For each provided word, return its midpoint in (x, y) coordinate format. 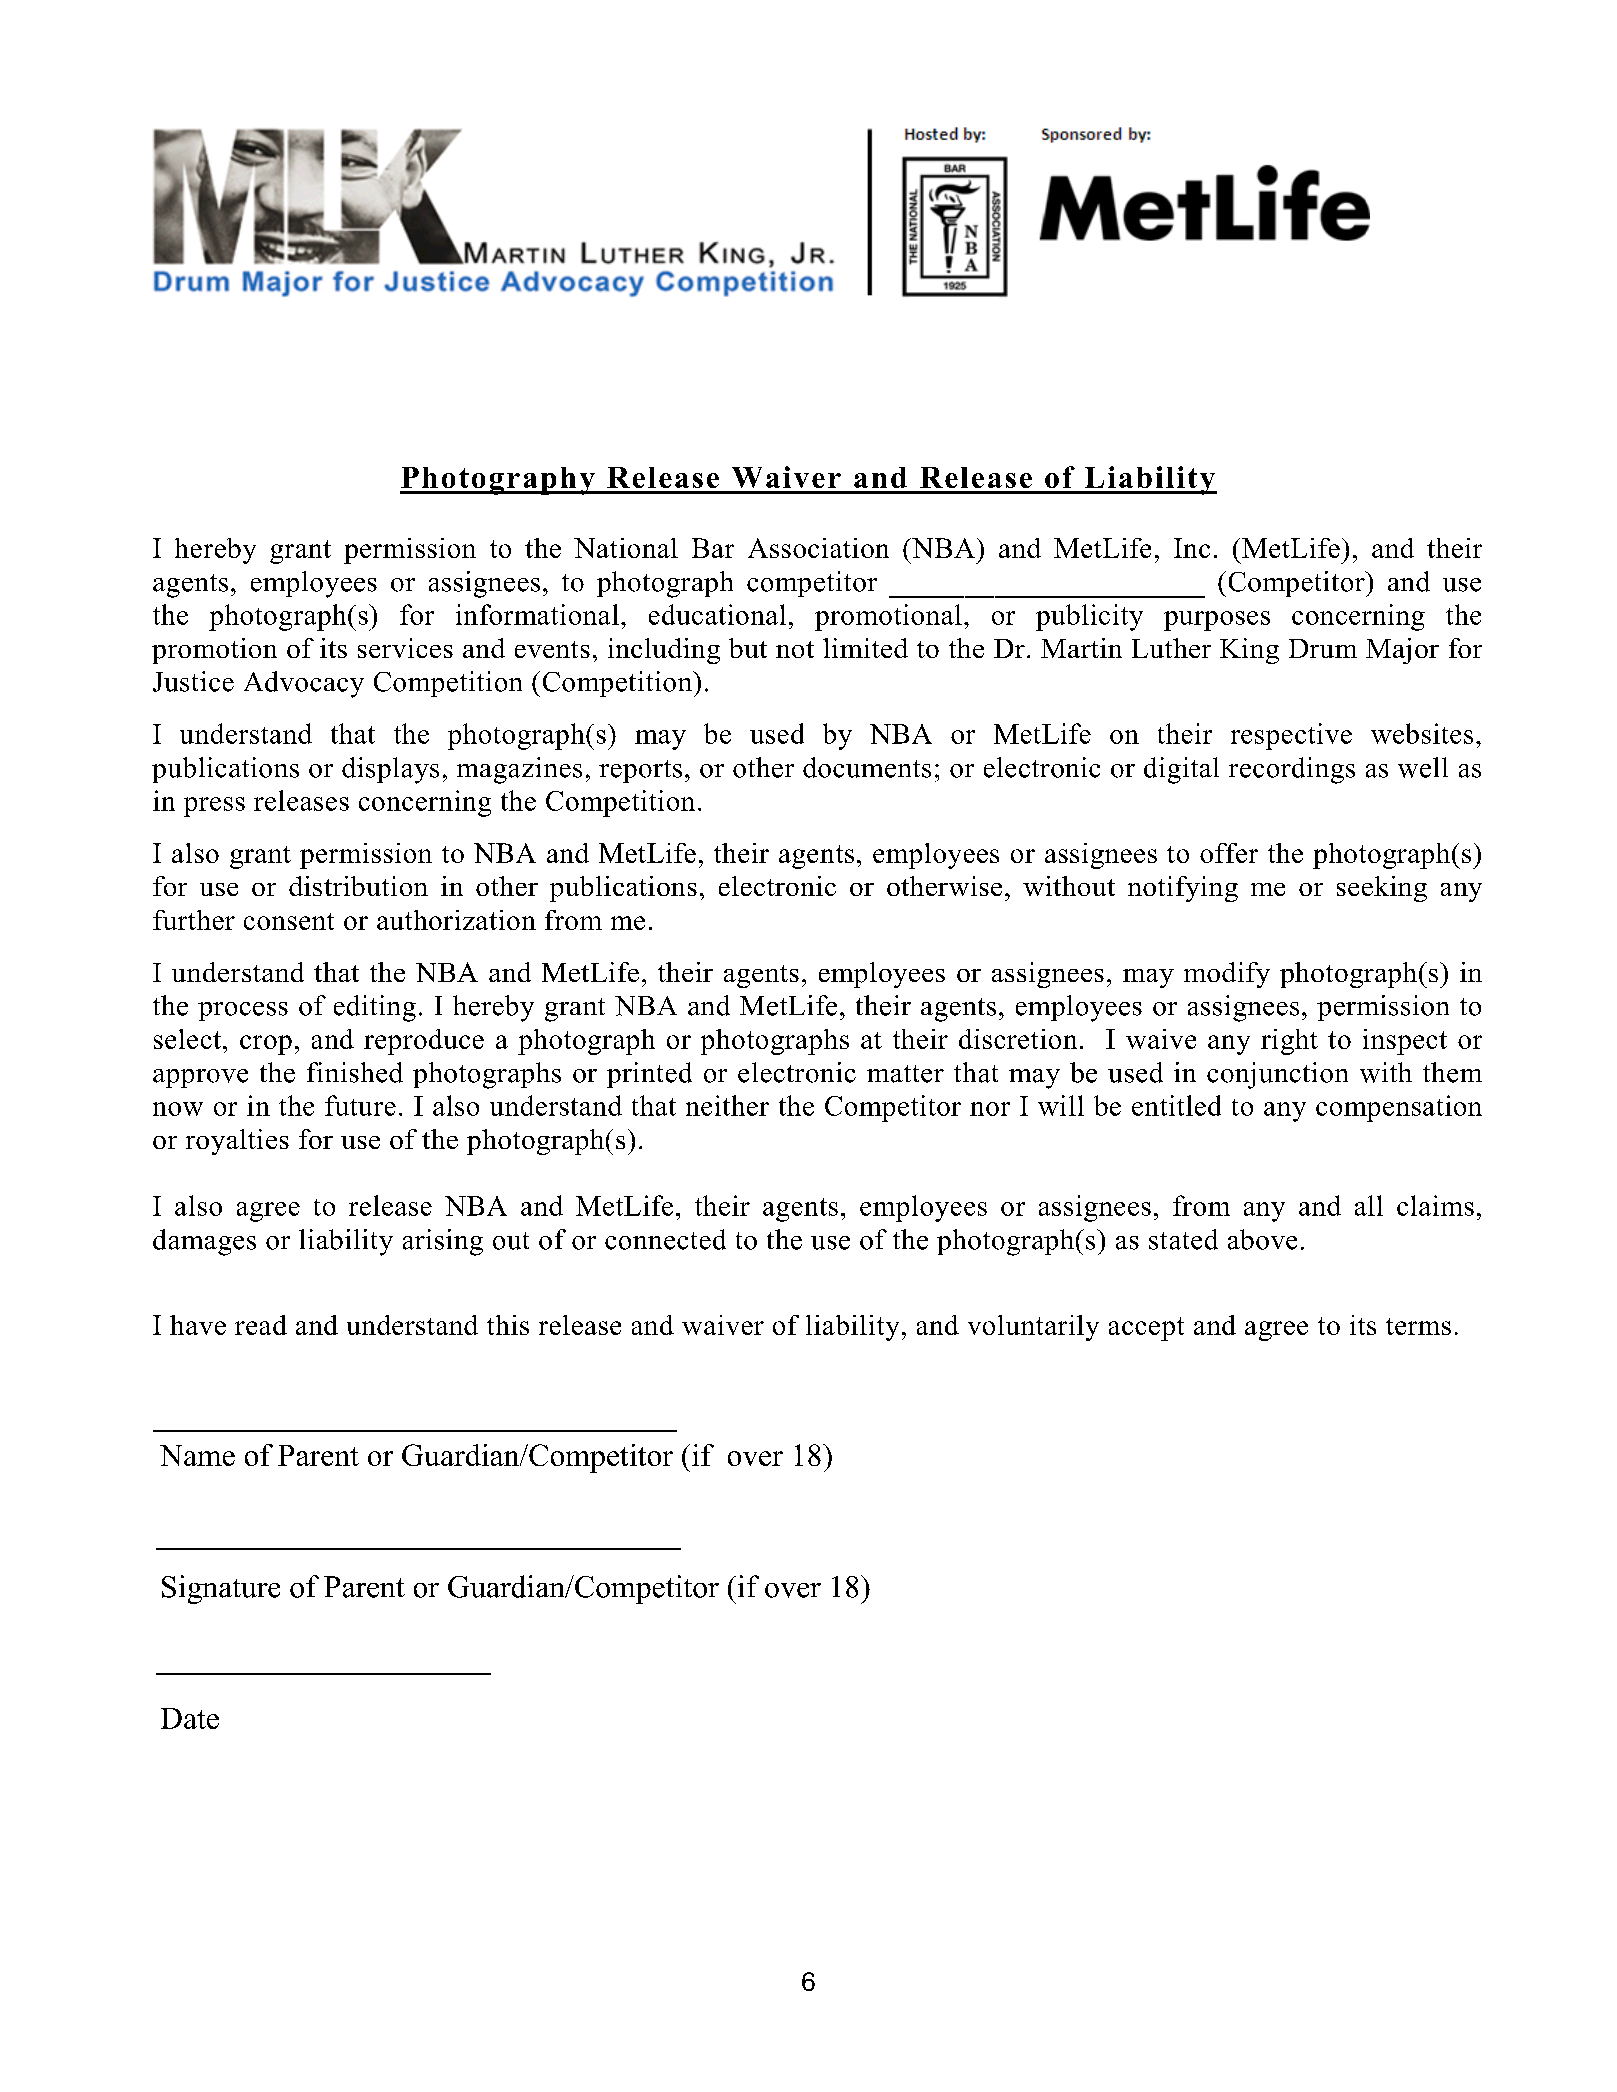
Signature (221, 1589)
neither (727, 1105)
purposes (1217, 621)
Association (818, 548)
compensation (1399, 1108)
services (405, 648)
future (360, 1105)
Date (190, 1718)
